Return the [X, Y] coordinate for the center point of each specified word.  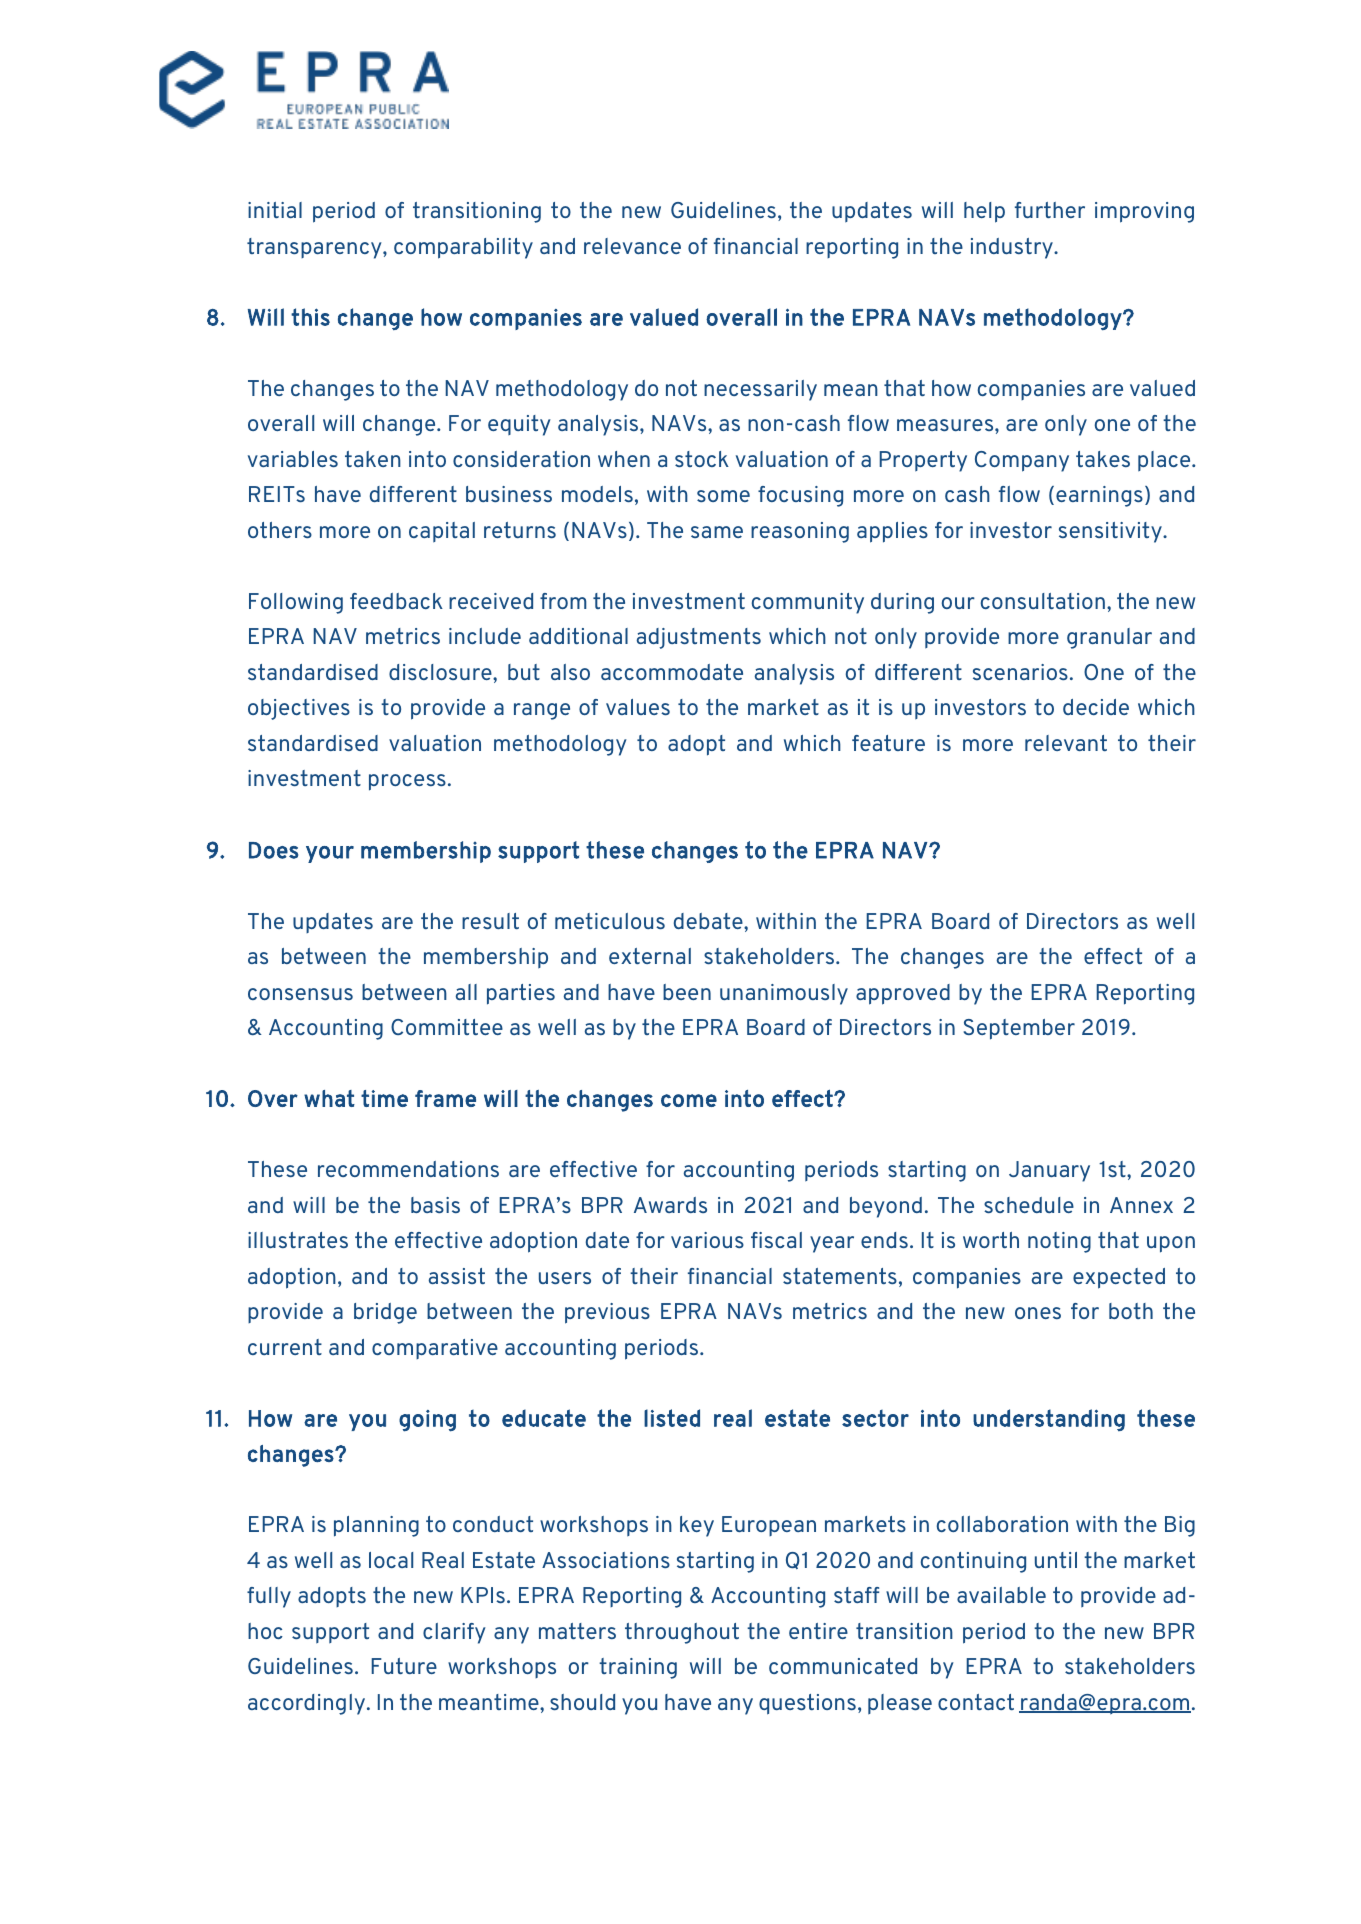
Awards [670, 1205]
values [638, 707]
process [407, 782]
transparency [315, 248]
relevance [632, 246]
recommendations [408, 1169]
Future [404, 1666]
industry [1013, 248]
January [1049, 1171]
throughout [682, 1633]
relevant [1066, 743]
